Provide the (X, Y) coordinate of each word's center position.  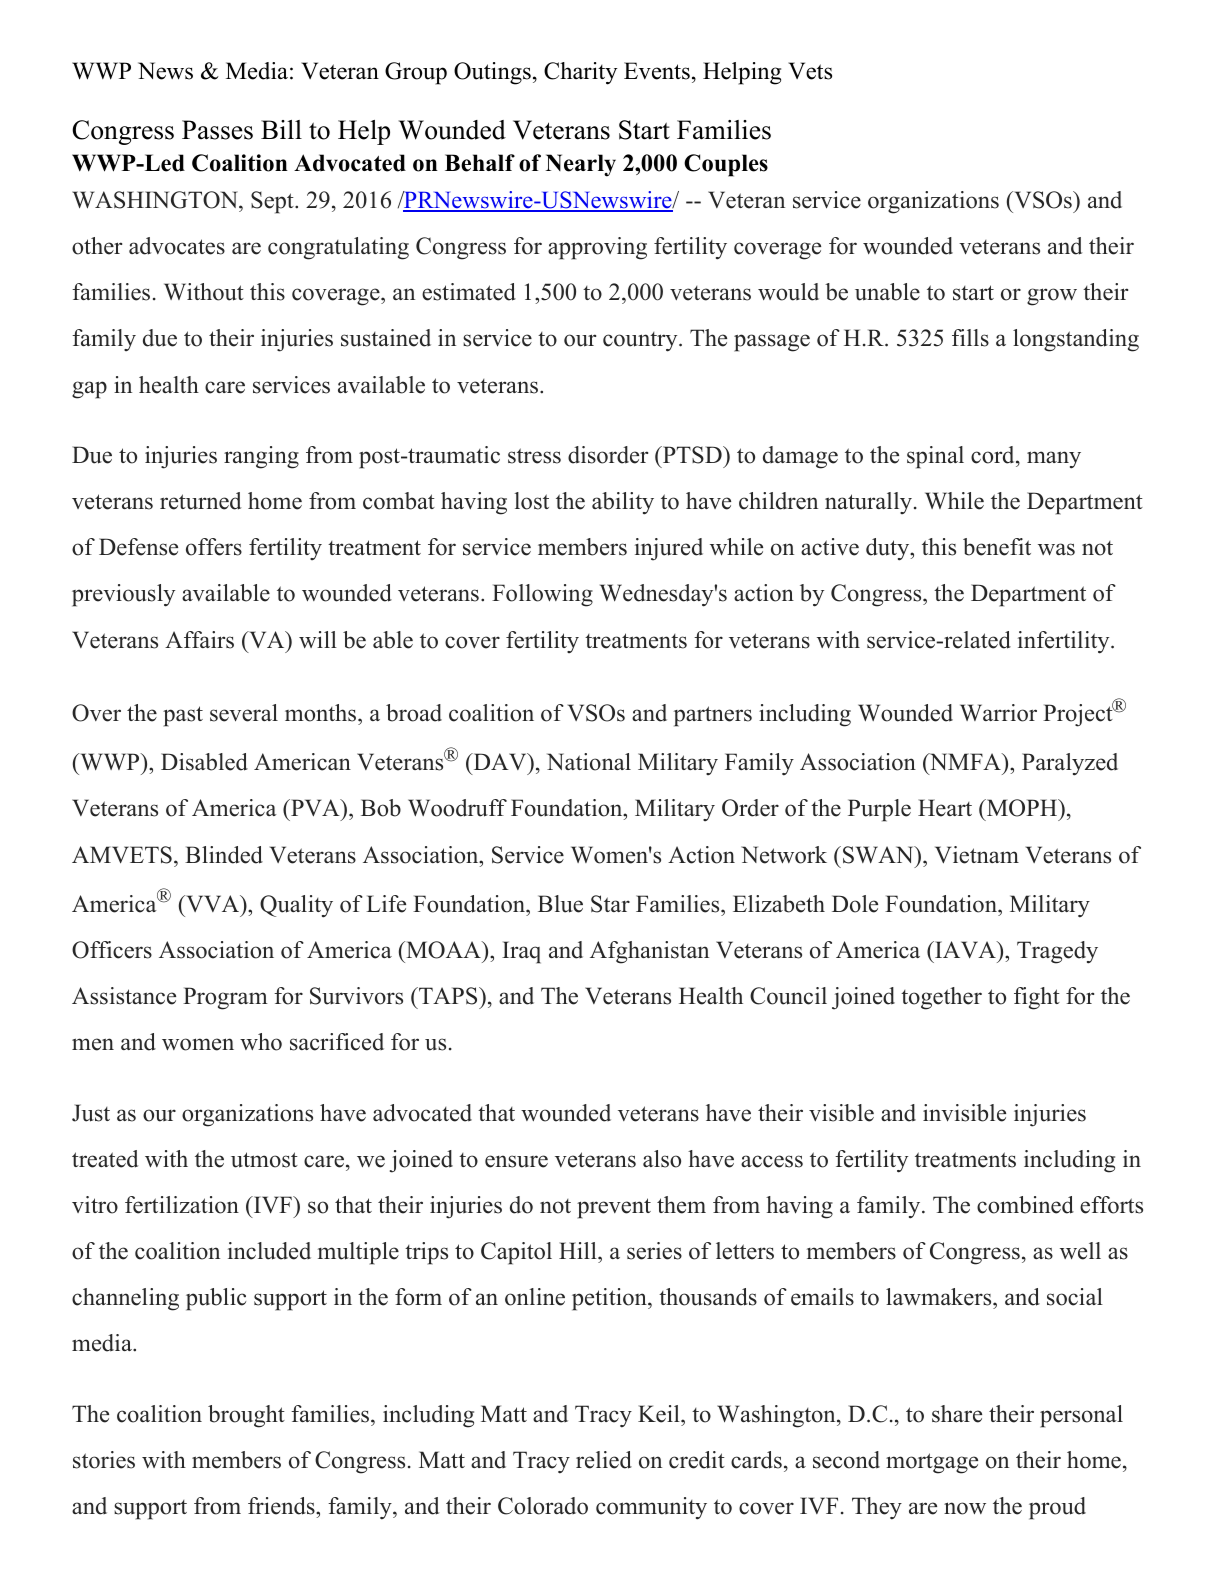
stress (534, 456)
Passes (217, 130)
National (589, 762)
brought (246, 1416)
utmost (264, 1160)
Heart (945, 808)
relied (604, 1460)
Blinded (224, 855)
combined (1025, 1205)
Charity (581, 73)
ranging (261, 457)
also (662, 1159)
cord (994, 455)
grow (1052, 297)
